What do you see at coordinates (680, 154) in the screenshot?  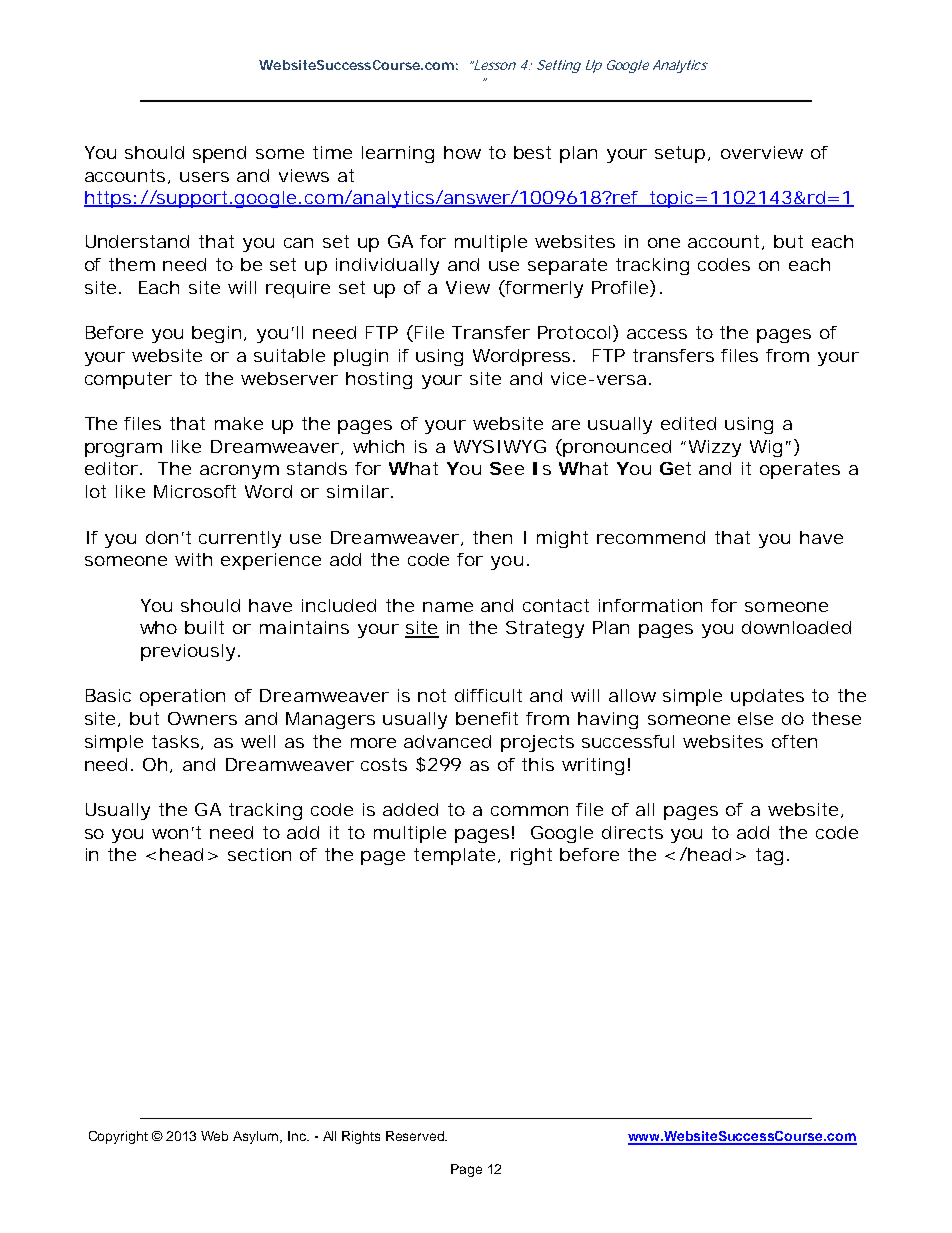 I see `setup` at bounding box center [680, 154].
